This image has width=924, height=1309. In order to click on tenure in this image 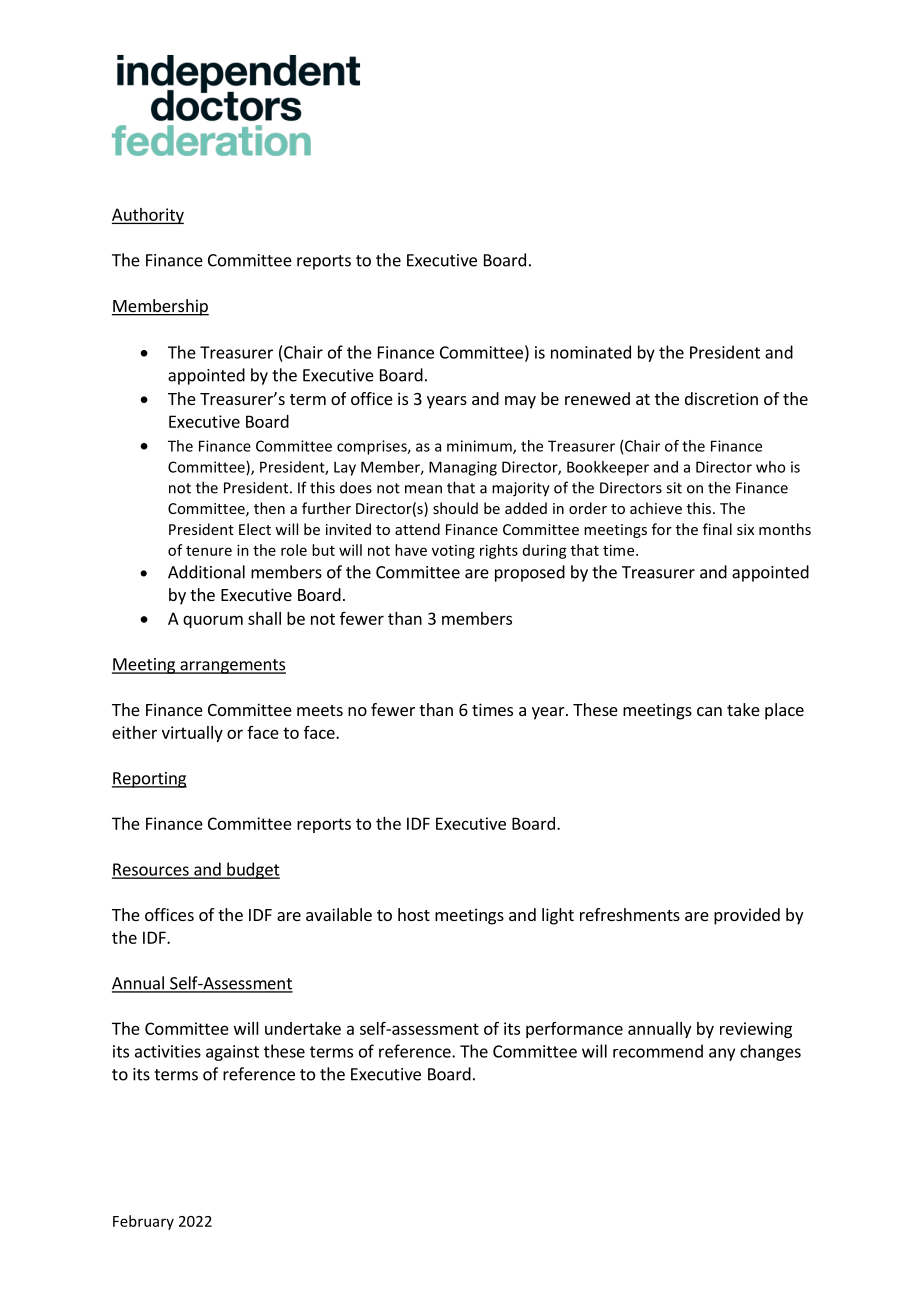, I will do `click(209, 551)`.
